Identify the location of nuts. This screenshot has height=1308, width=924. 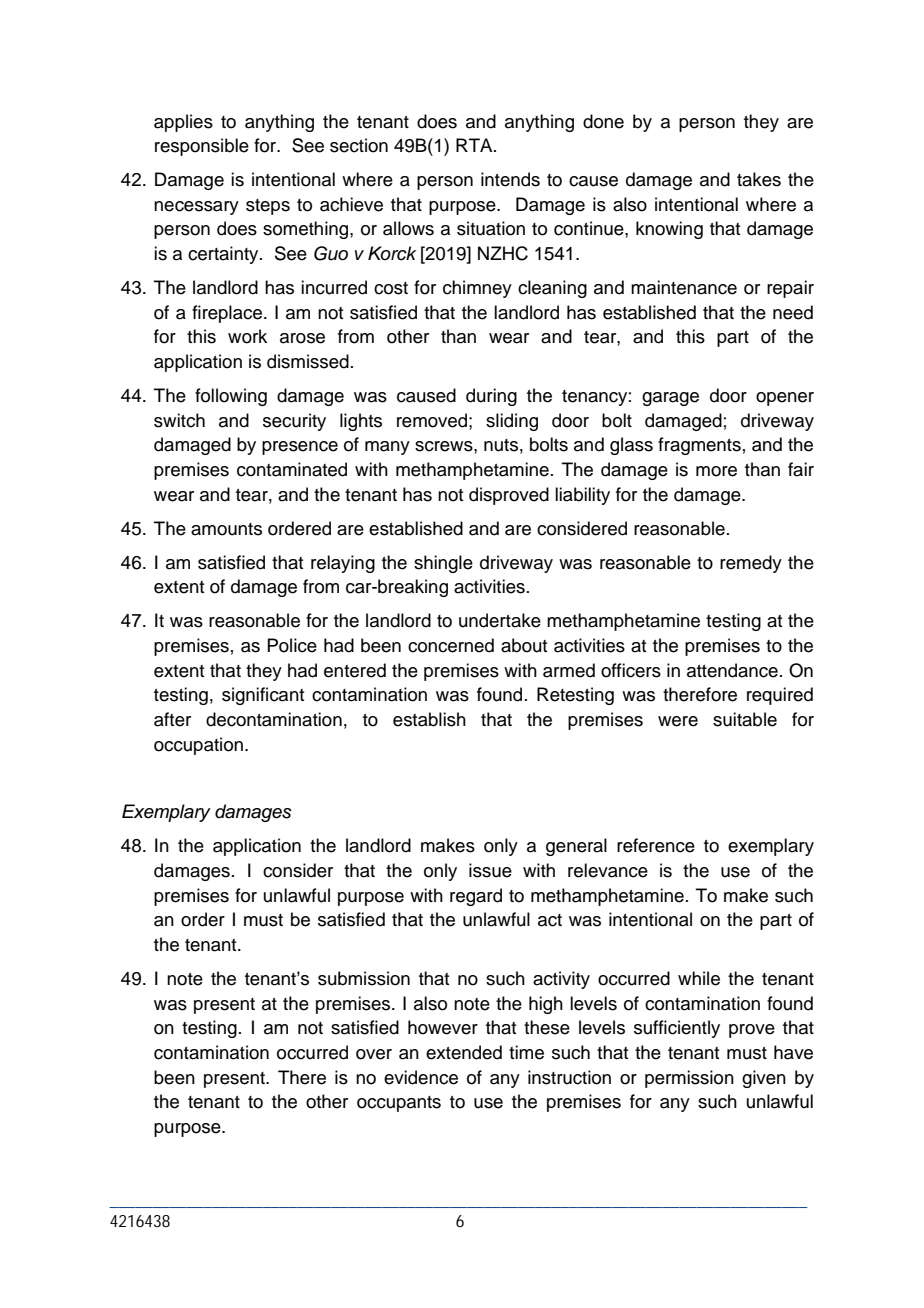
(501, 445).
